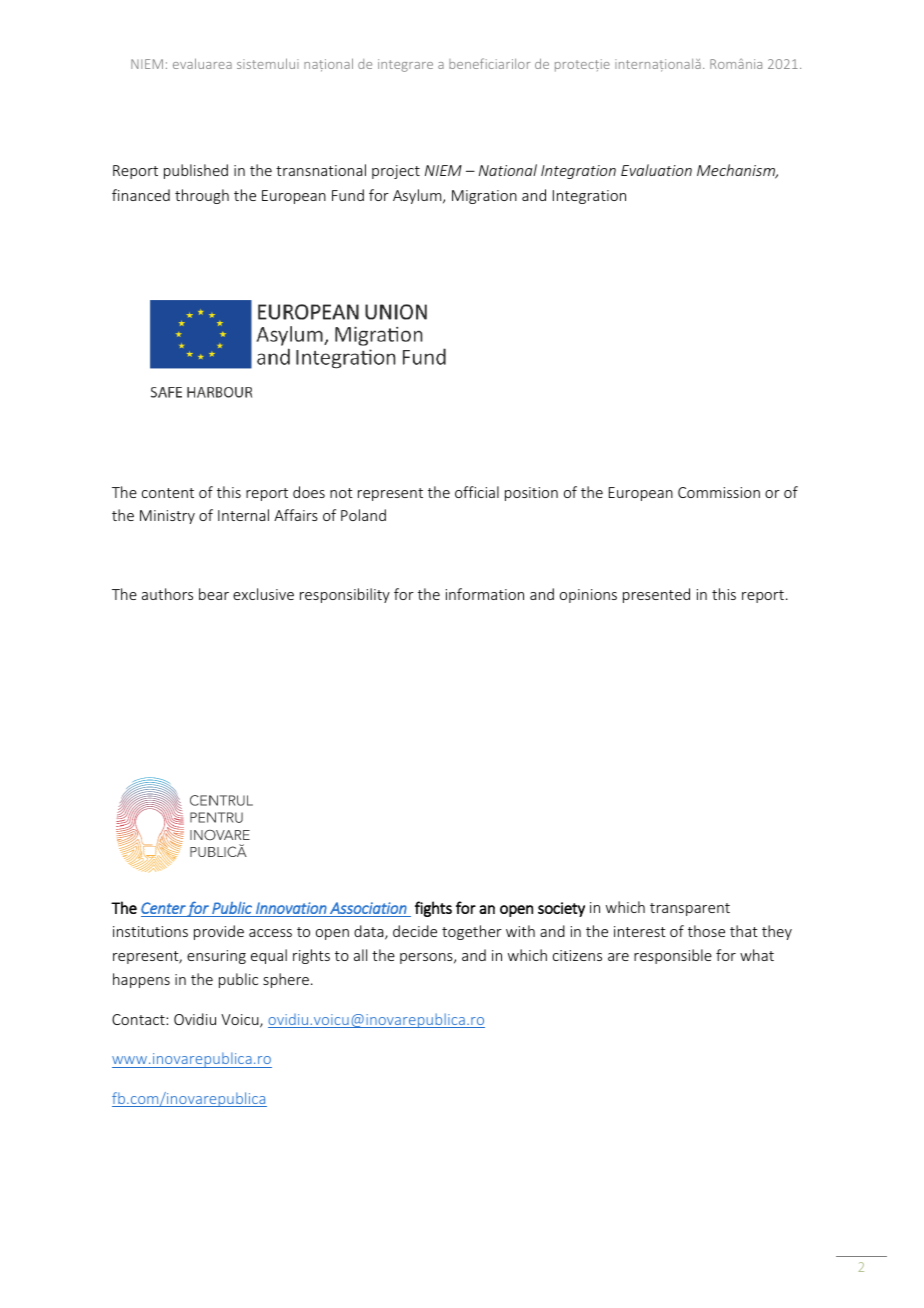 The image size is (924, 1308). I want to click on transparent, so click(690, 909).
